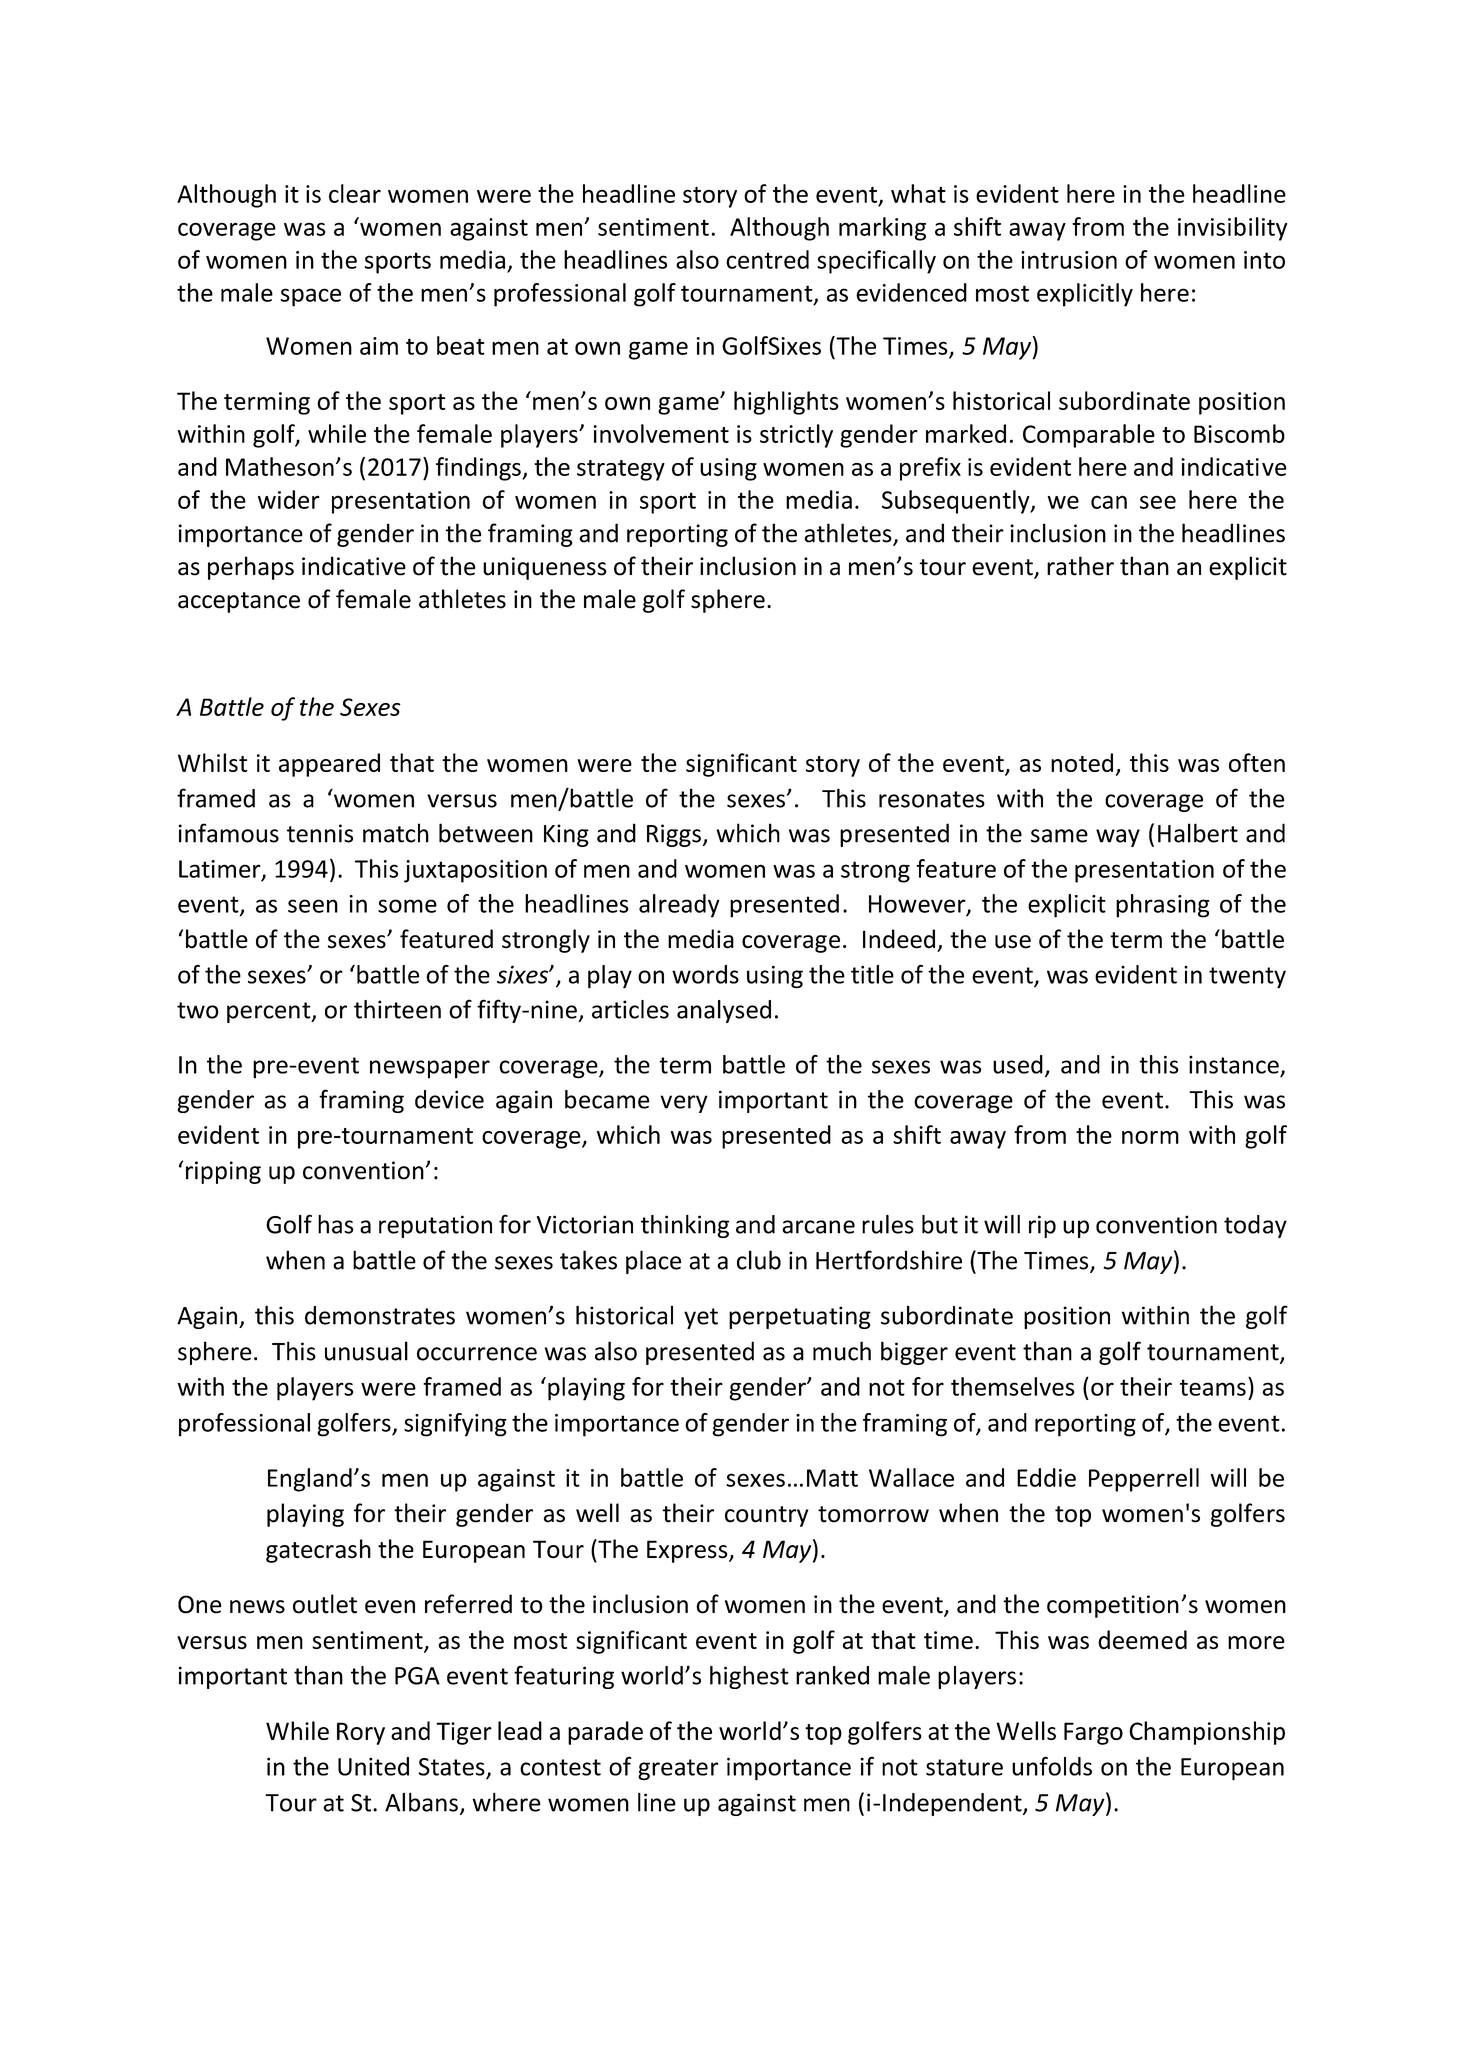 The width and height of the page is (1464, 2070). I want to click on Rory, so click(361, 1733).
